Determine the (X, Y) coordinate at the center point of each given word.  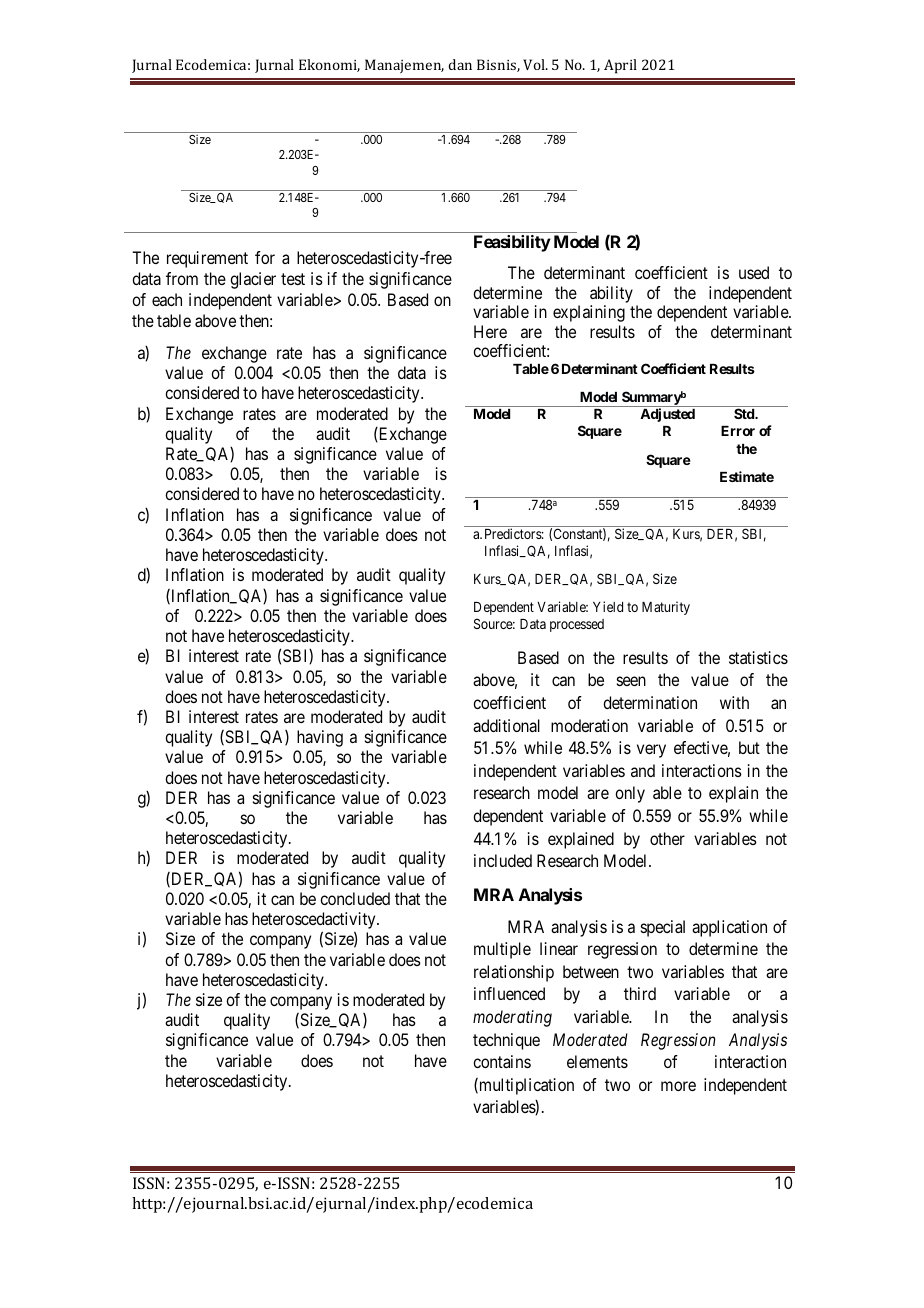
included (503, 860)
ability (611, 294)
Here (490, 331)
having (320, 738)
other (667, 838)
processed (577, 625)
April (620, 66)
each (167, 299)
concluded (355, 898)
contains (502, 1061)
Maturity (666, 608)
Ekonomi (329, 65)
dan (460, 64)
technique (506, 1041)
